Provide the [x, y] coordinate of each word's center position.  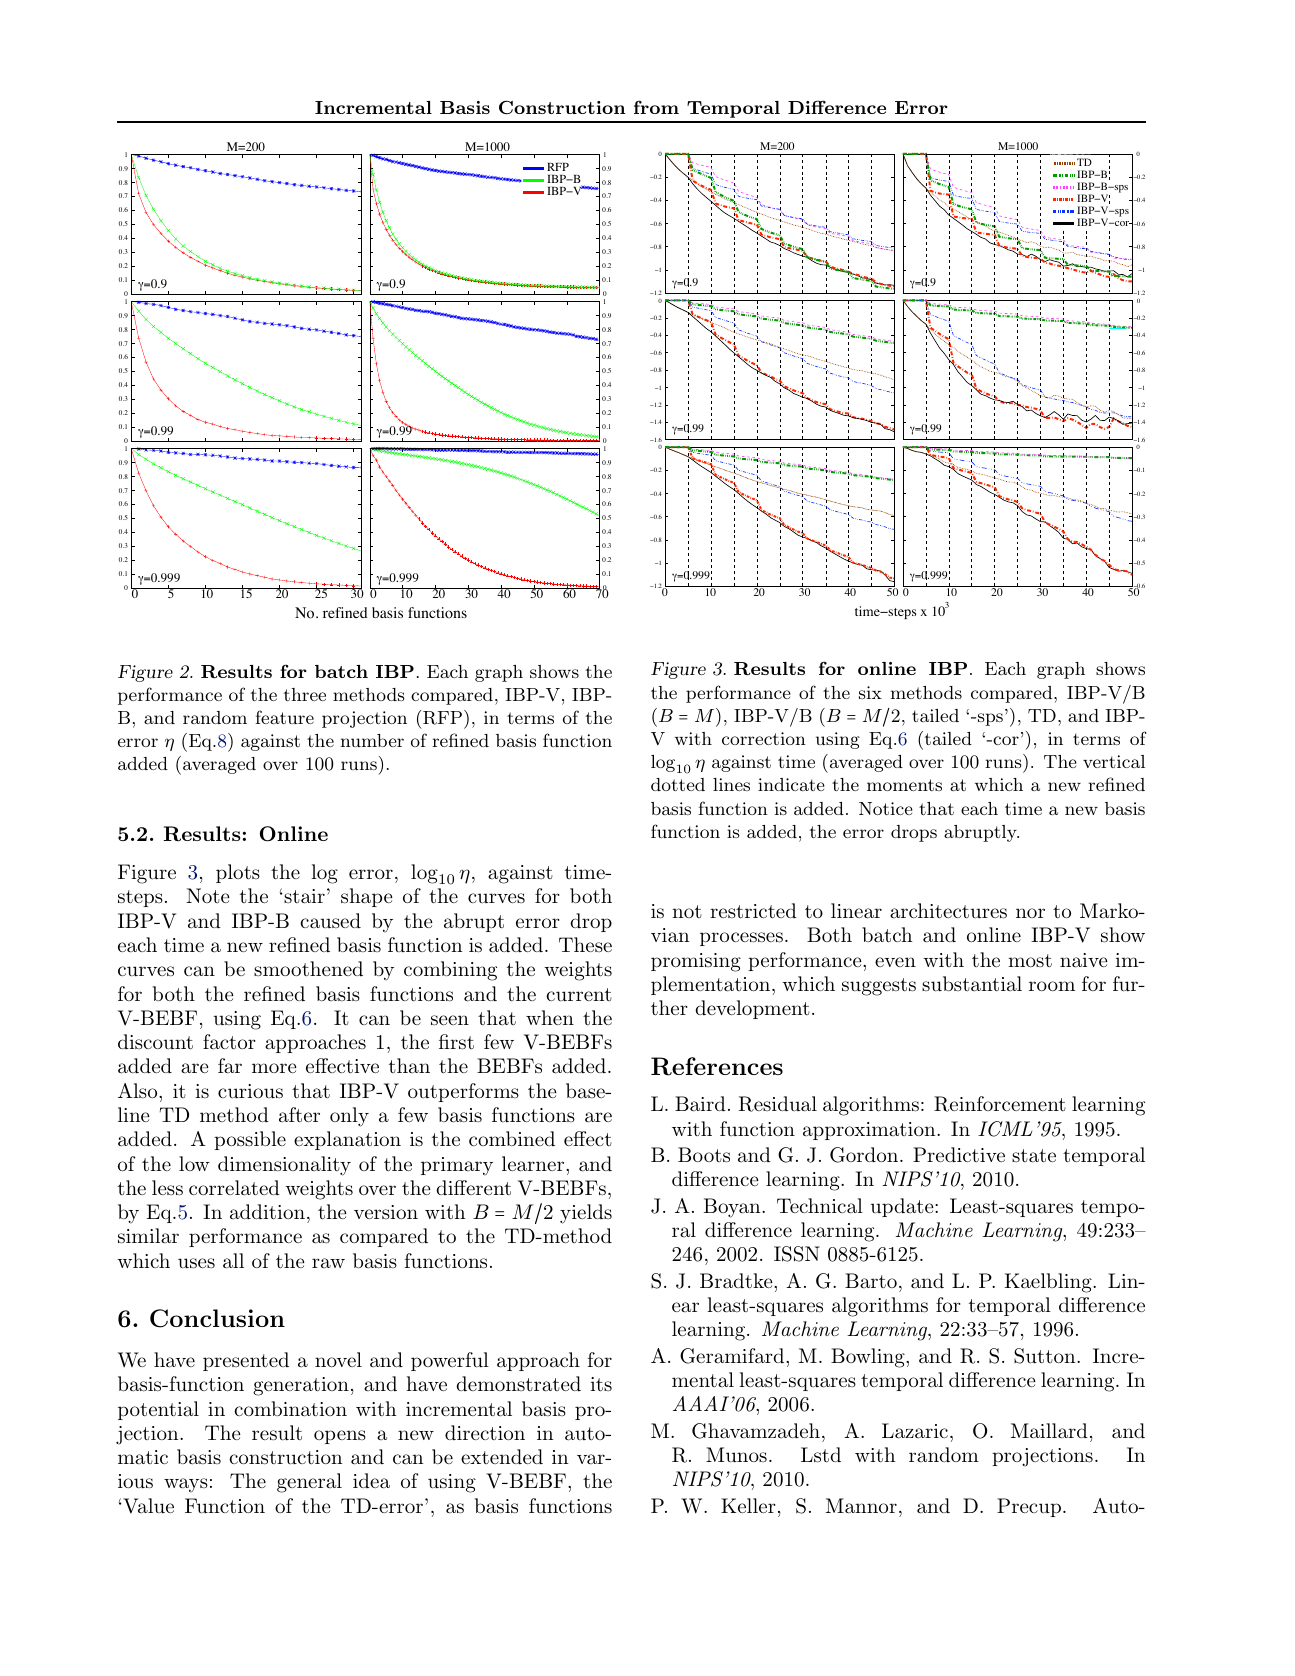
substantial [972, 984]
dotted [678, 784]
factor [229, 1042]
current [579, 995]
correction [764, 738]
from [656, 107]
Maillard [1049, 1431]
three [305, 694]
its [601, 1384]
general [309, 1483]
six [870, 692]
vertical [1114, 761]
